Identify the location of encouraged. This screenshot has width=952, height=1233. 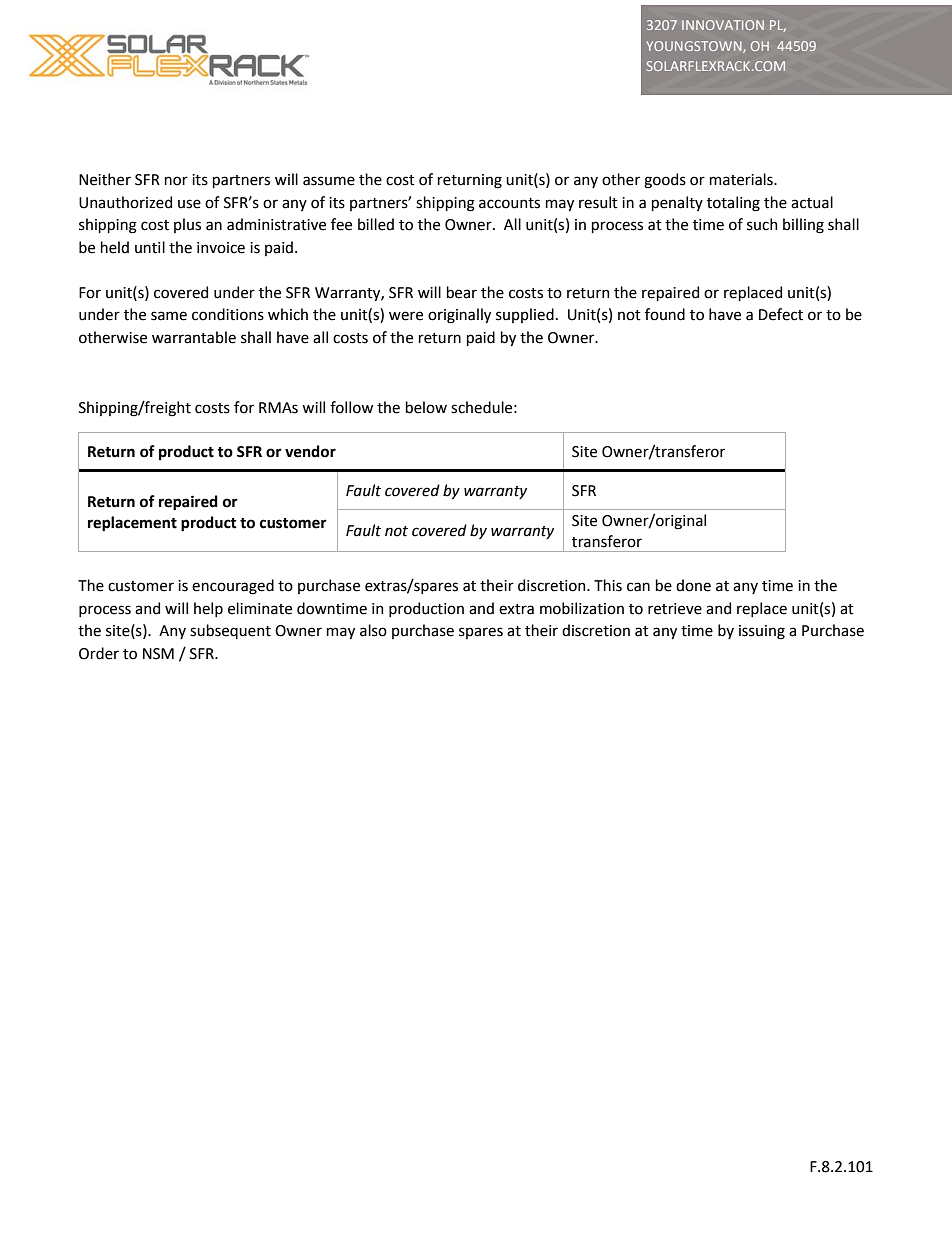
(233, 587).
